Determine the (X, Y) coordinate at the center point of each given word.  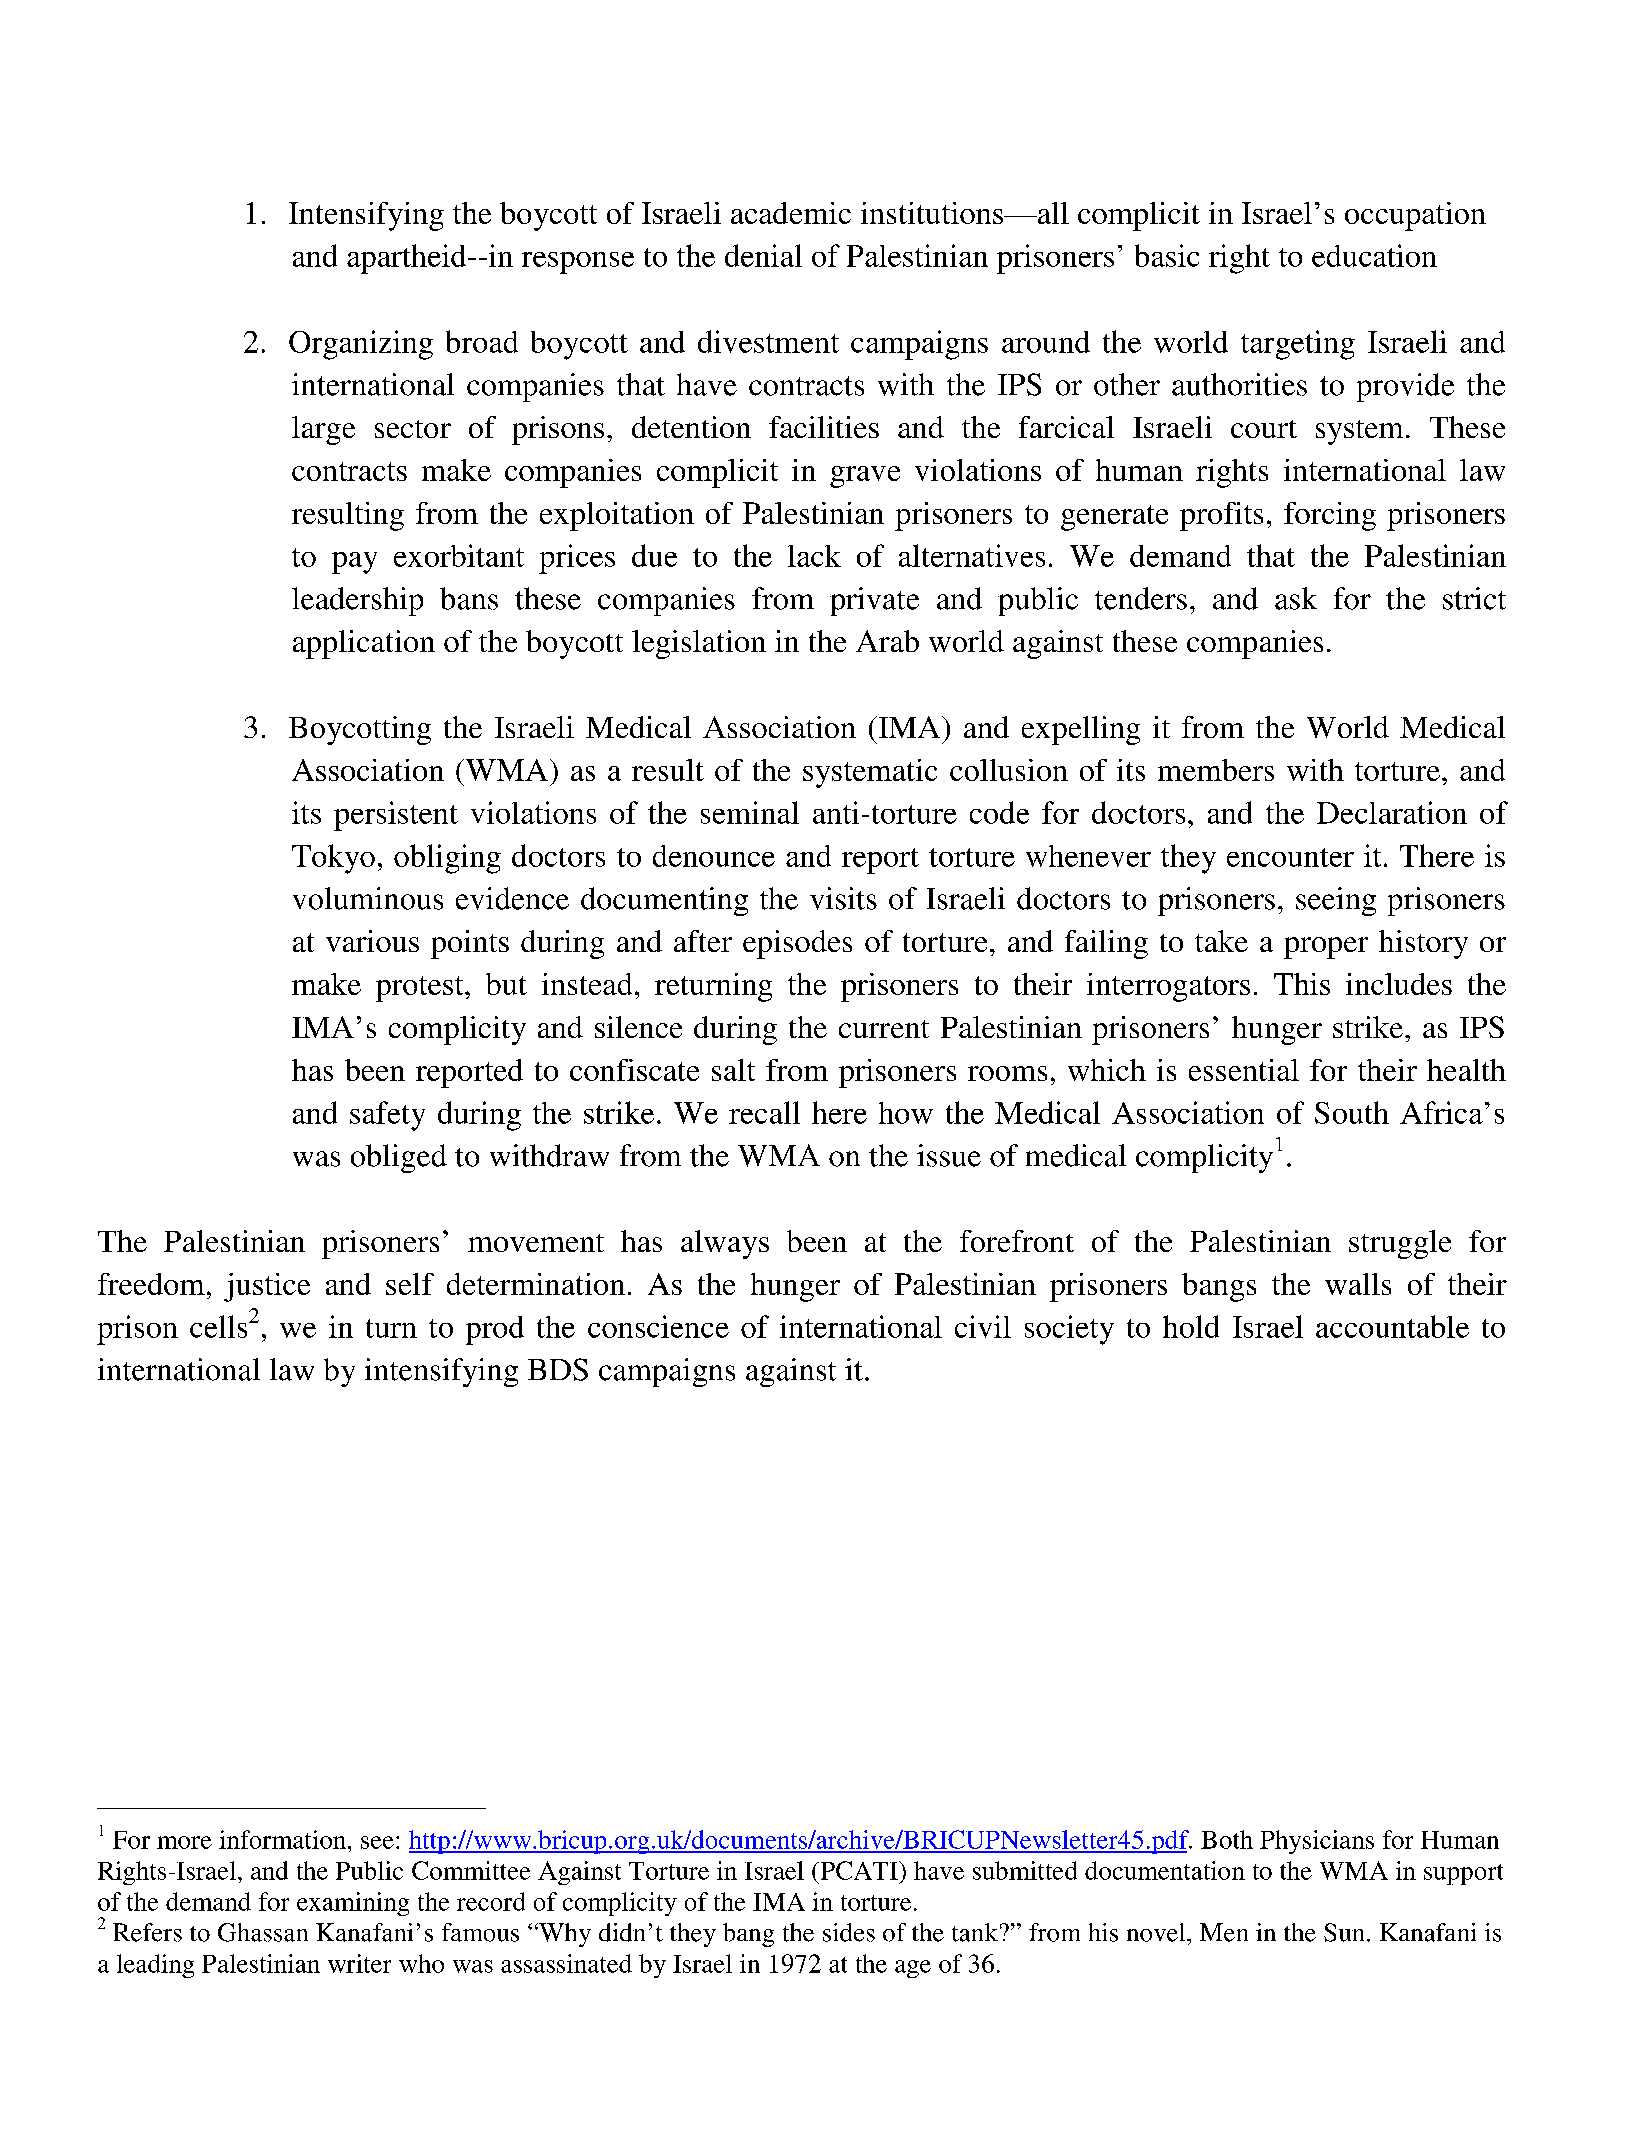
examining (353, 1904)
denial (763, 255)
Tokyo (333, 859)
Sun (1346, 1932)
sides (849, 1932)
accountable (1392, 1326)
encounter (1290, 857)
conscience (658, 1326)
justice (267, 1287)
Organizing (361, 345)
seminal (750, 812)
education (1374, 255)
